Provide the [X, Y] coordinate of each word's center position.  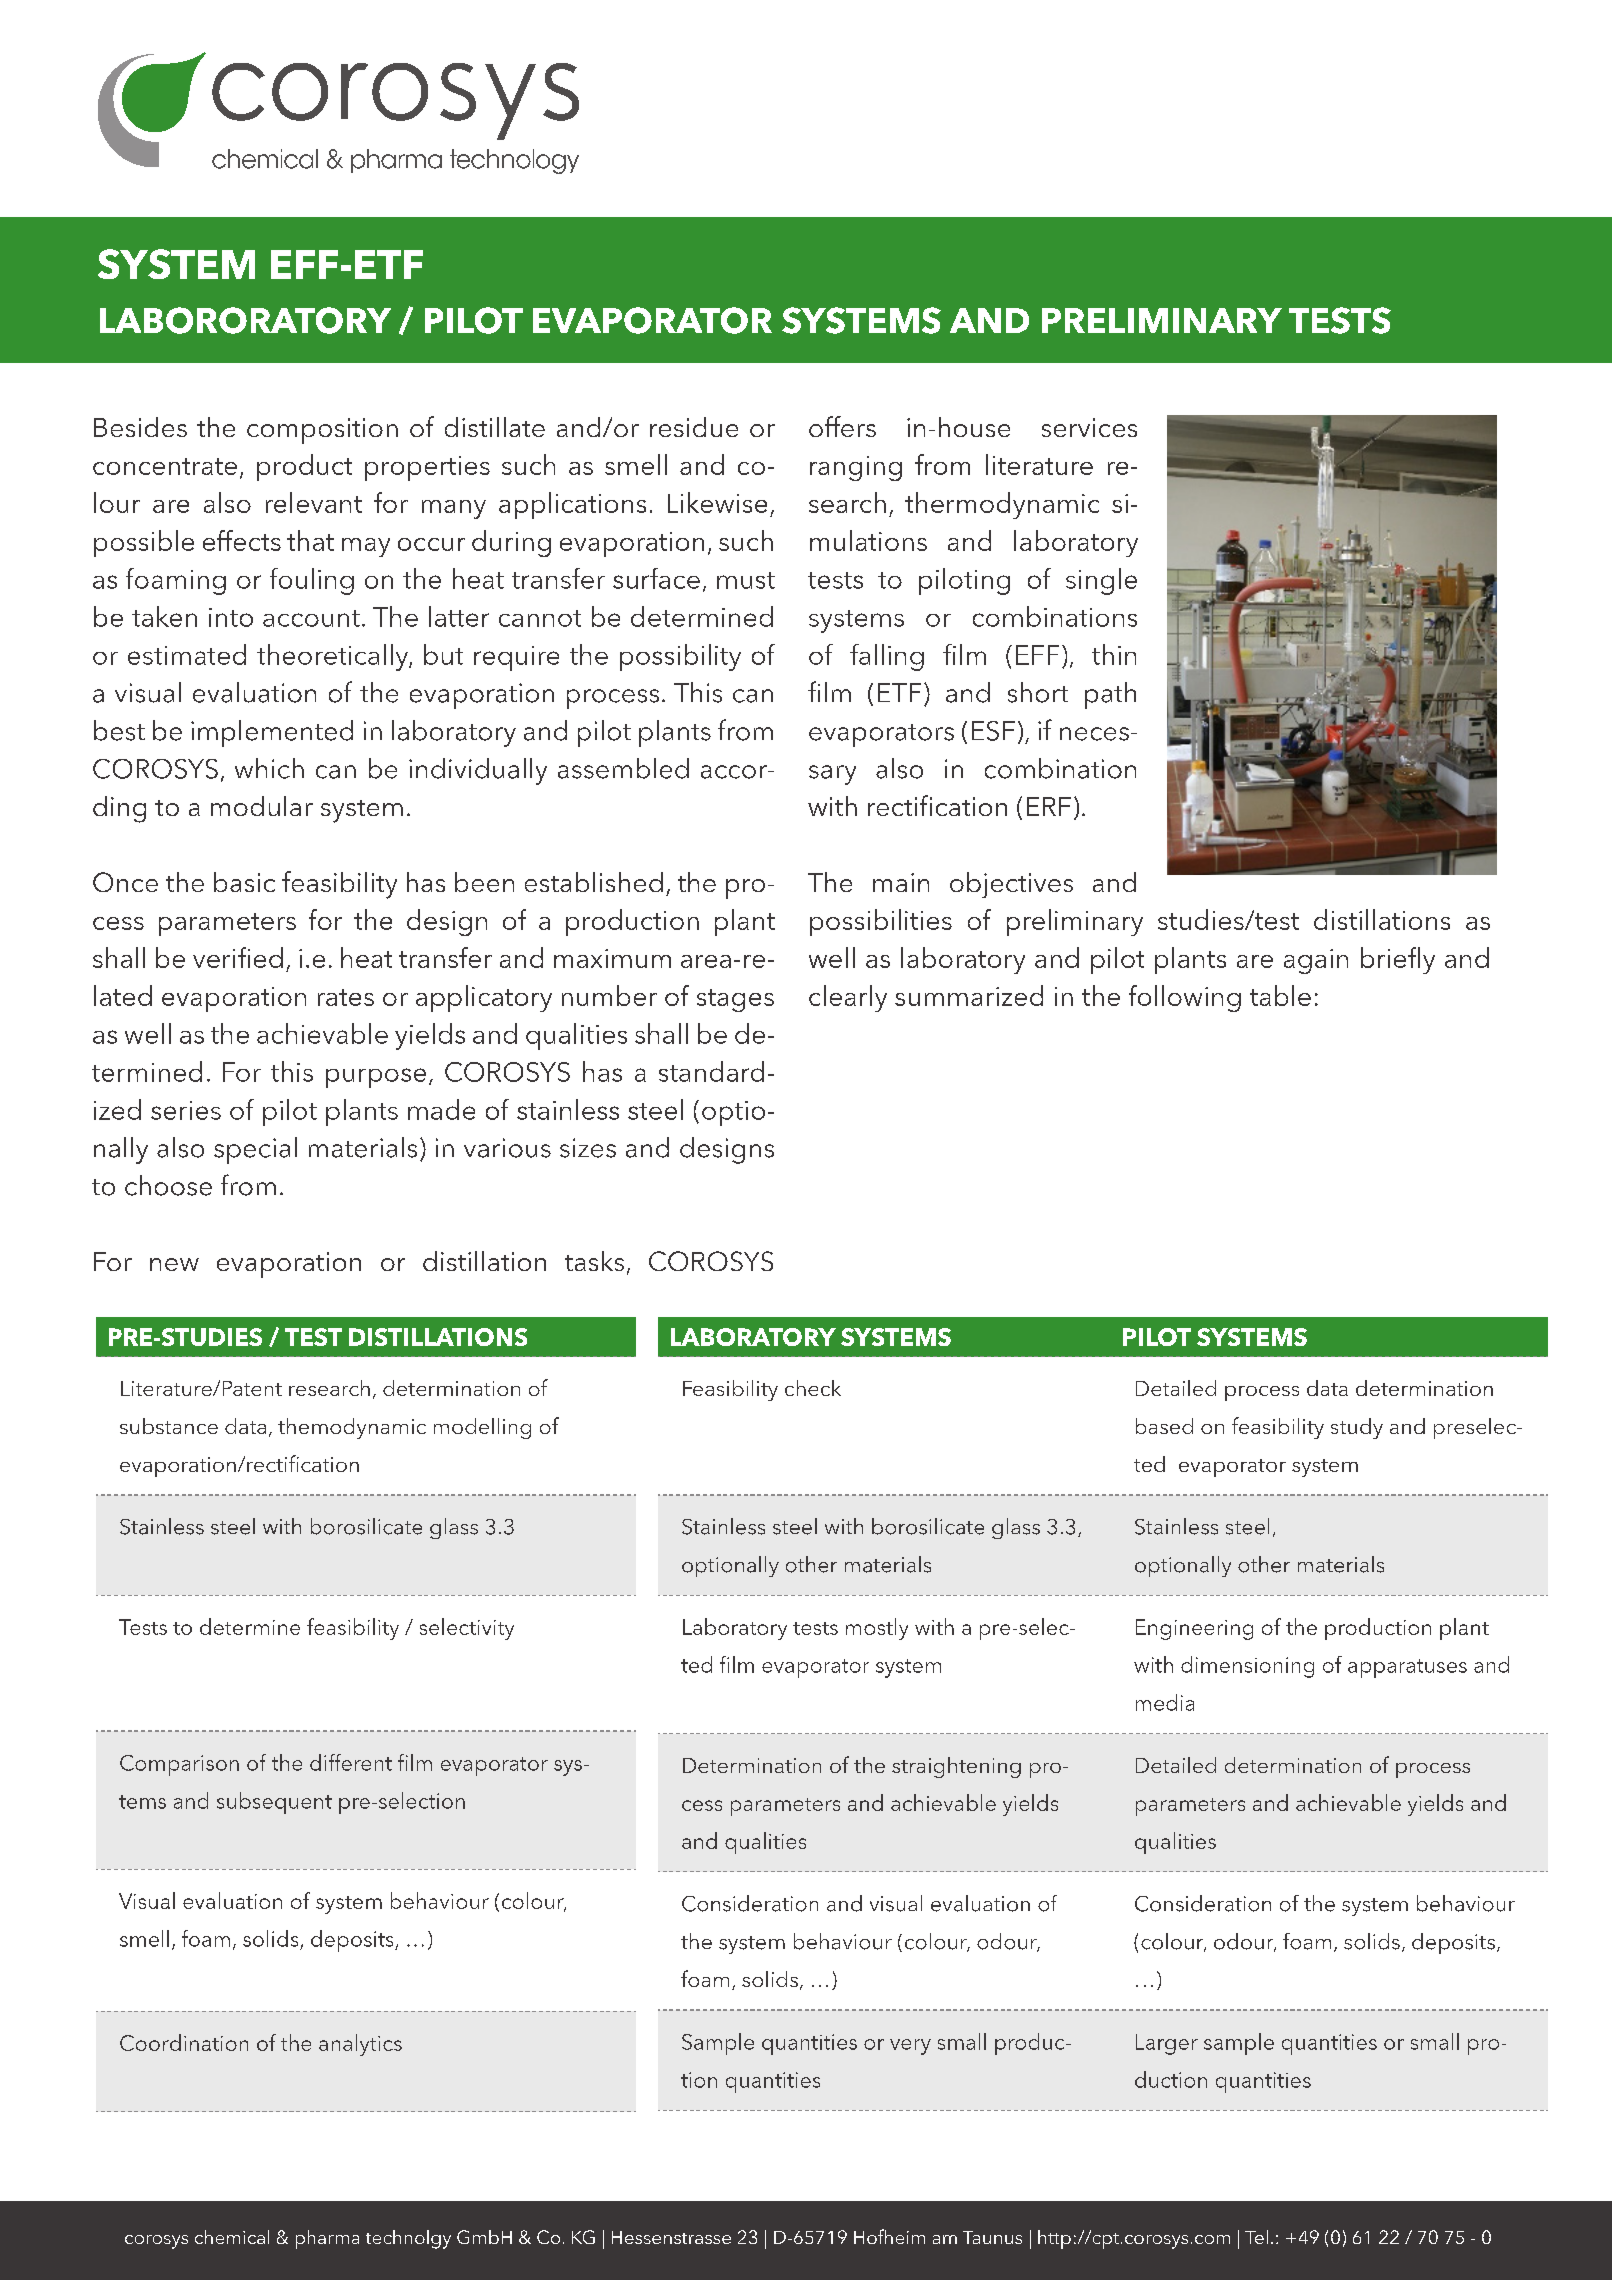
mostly [877, 1629]
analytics [360, 2045]
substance [169, 1426]
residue [694, 427]
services [1089, 427]
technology [514, 161]
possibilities [881, 922]
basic [244, 882]
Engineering [1194, 1629]
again [1316, 961]
